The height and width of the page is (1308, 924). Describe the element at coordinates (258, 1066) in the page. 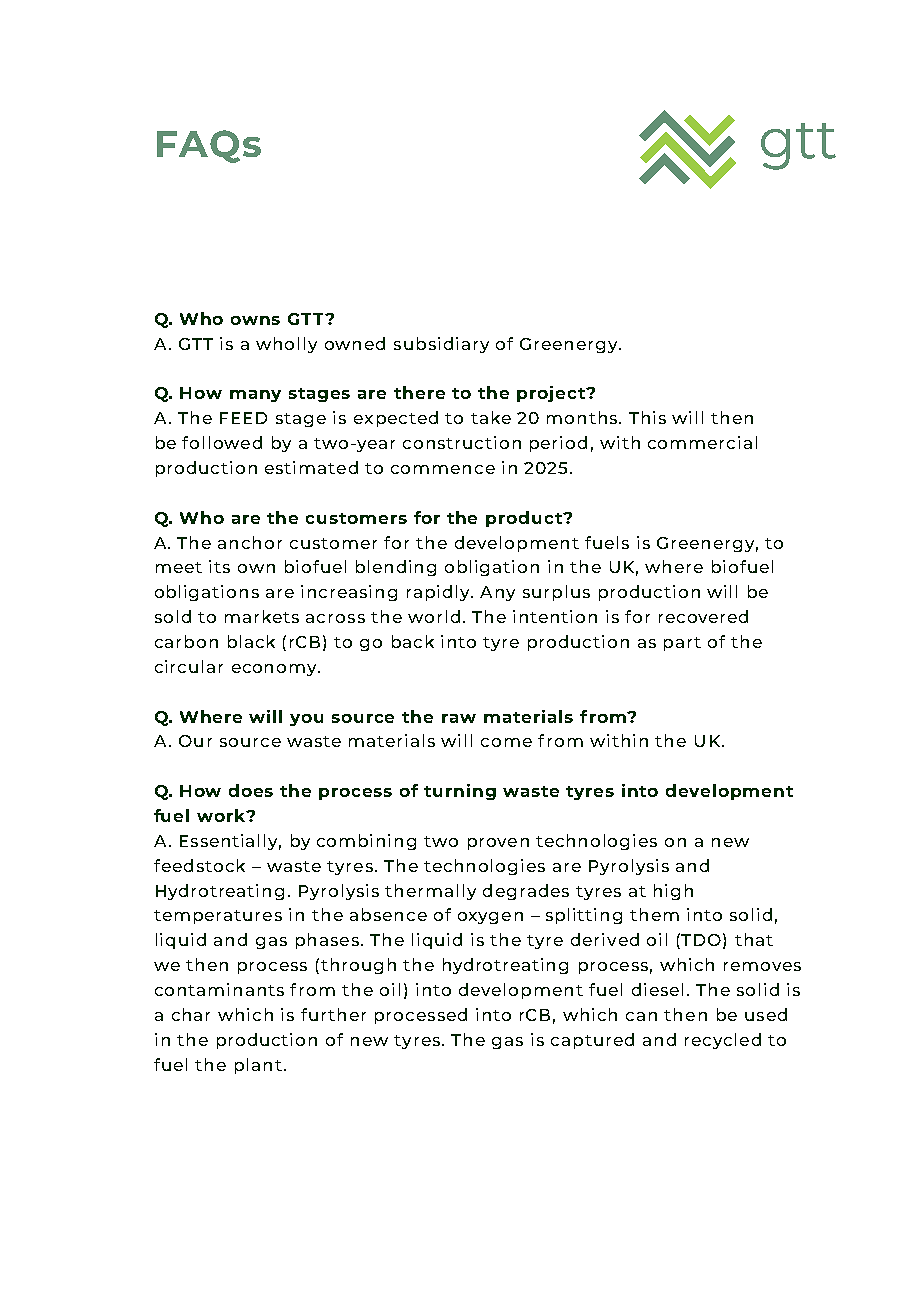

I see `plant` at that location.
